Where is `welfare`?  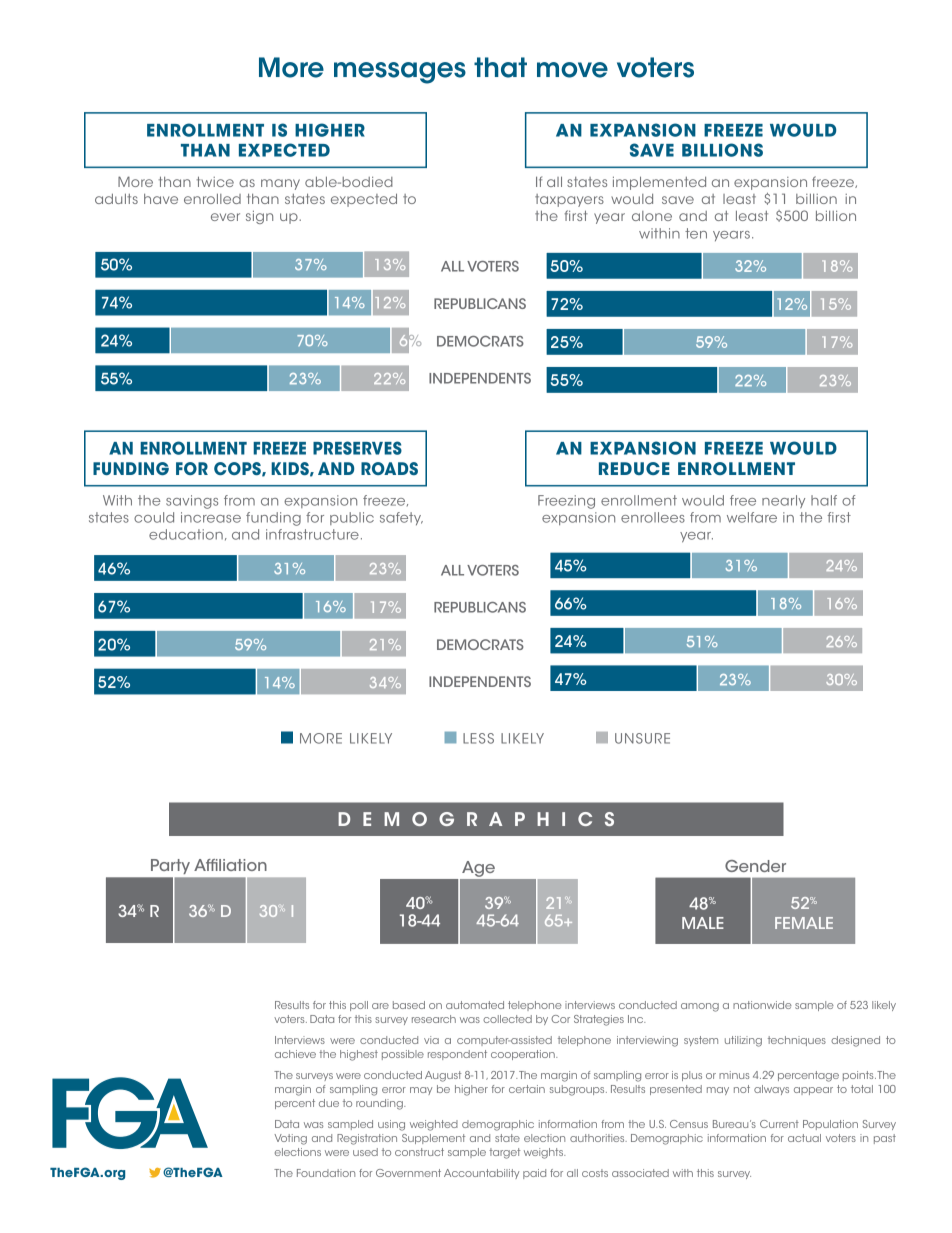
welfare is located at coordinates (752, 517).
